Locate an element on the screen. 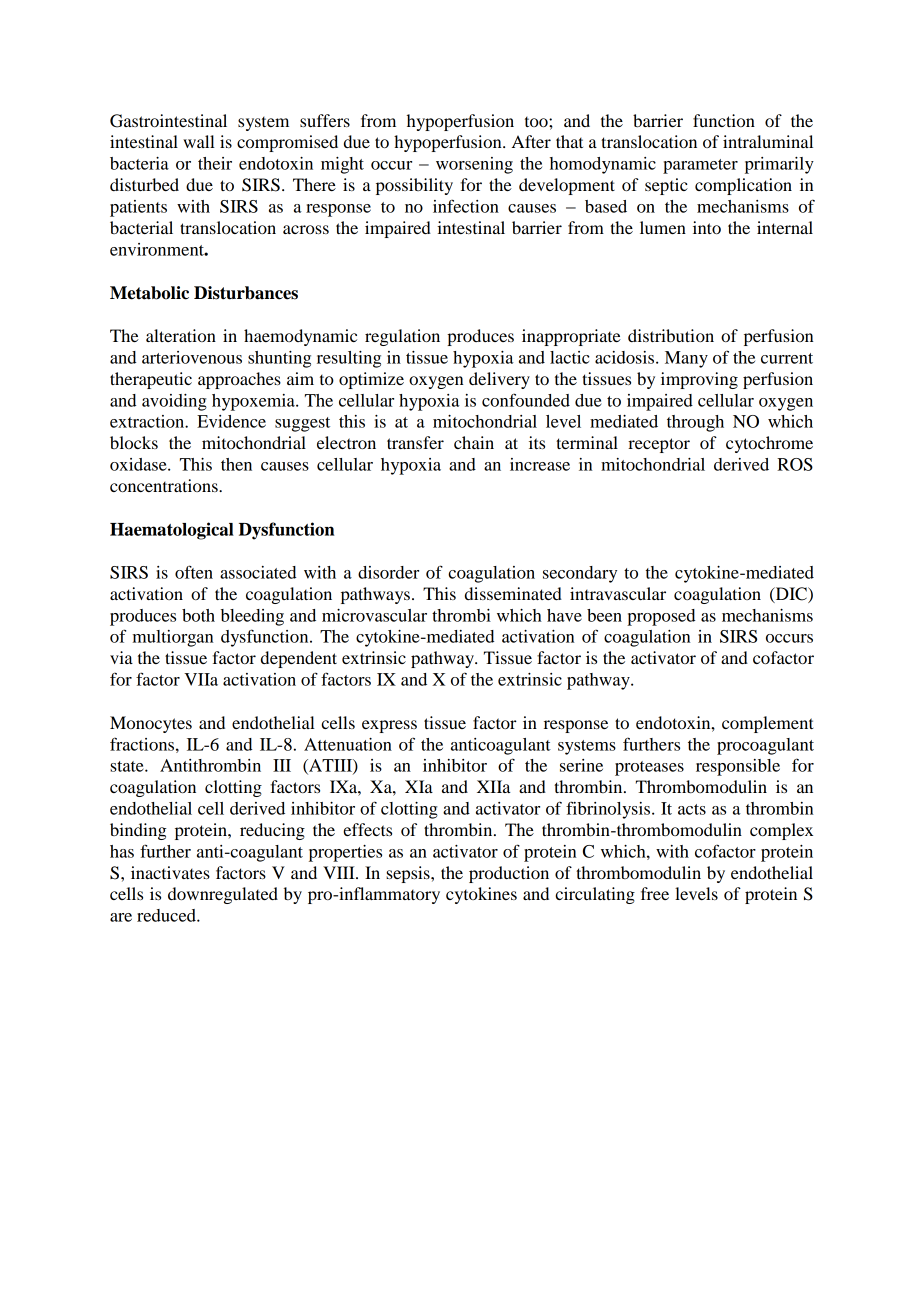 The width and height of the screenshot is (924, 1308). worsening is located at coordinates (474, 165).
